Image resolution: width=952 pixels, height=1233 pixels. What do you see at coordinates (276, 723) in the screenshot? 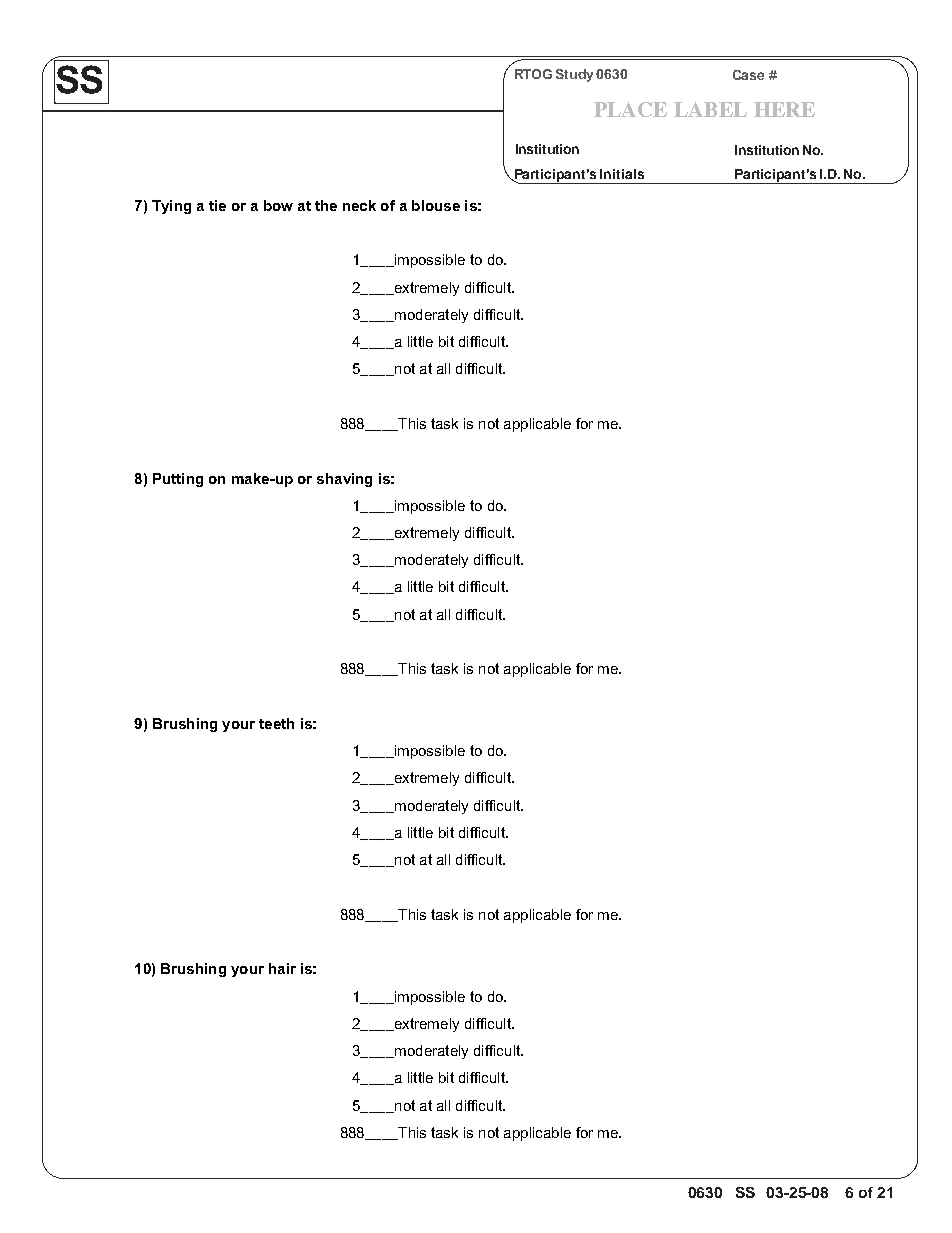
I see `teeth` at bounding box center [276, 723].
